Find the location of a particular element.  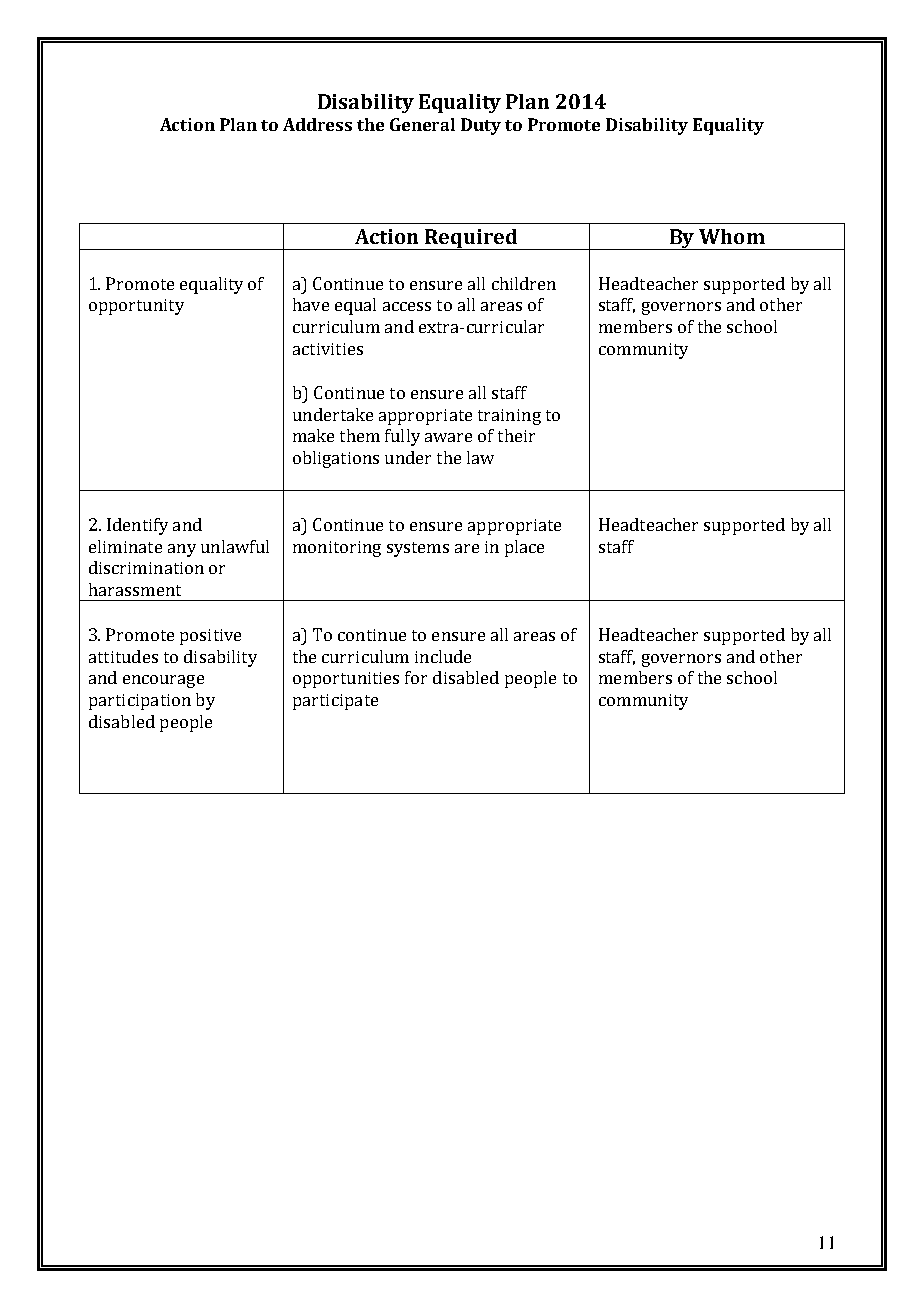

General is located at coordinates (422, 124).
